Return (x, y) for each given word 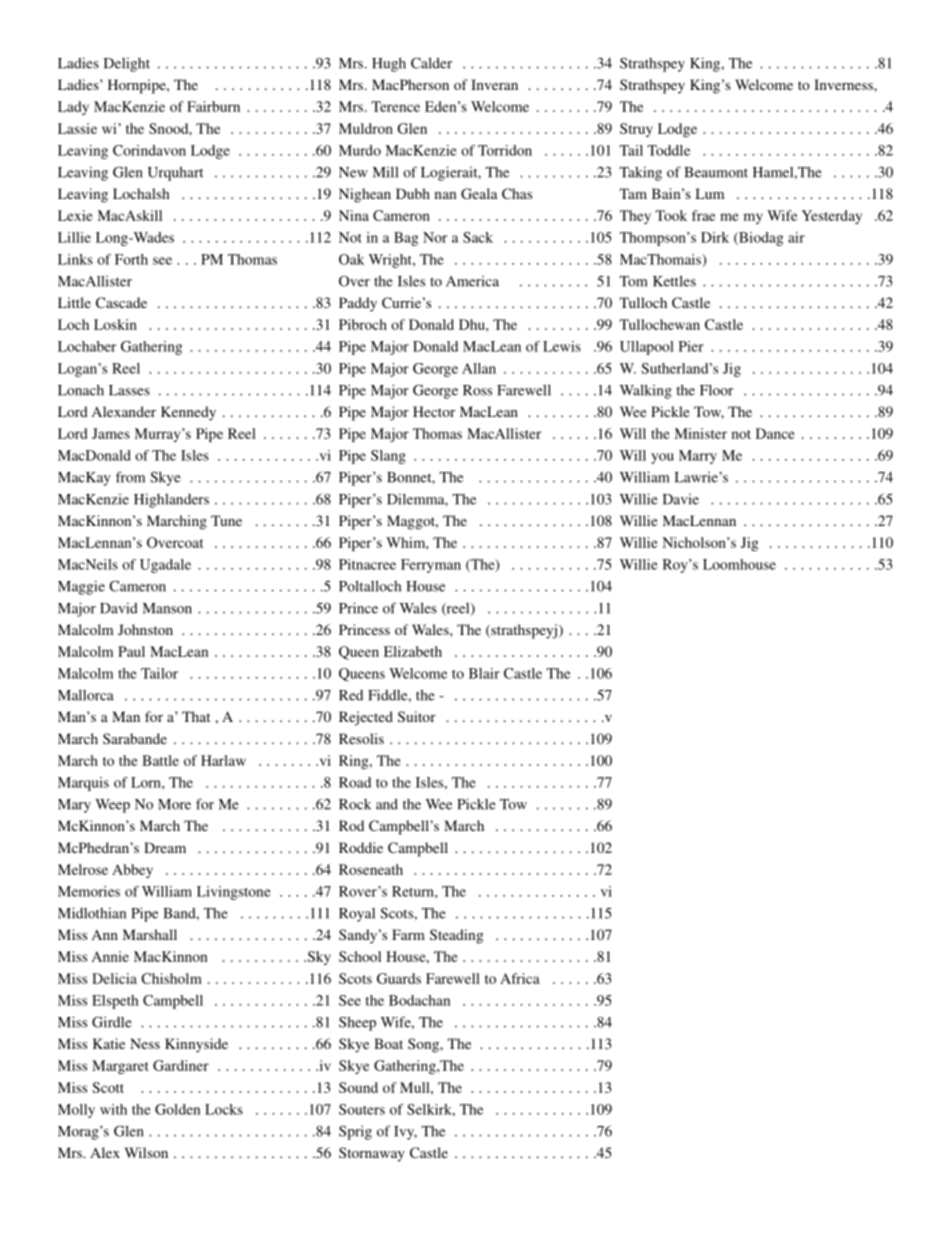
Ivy (405, 1133)
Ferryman (431, 566)
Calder (431, 63)
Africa (520, 978)
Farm (408, 934)
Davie (681, 499)
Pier (691, 346)
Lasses (129, 390)
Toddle (669, 150)
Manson (167, 608)
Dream (165, 847)
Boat (388, 1043)
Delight (127, 64)
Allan (479, 368)
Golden (177, 1109)
